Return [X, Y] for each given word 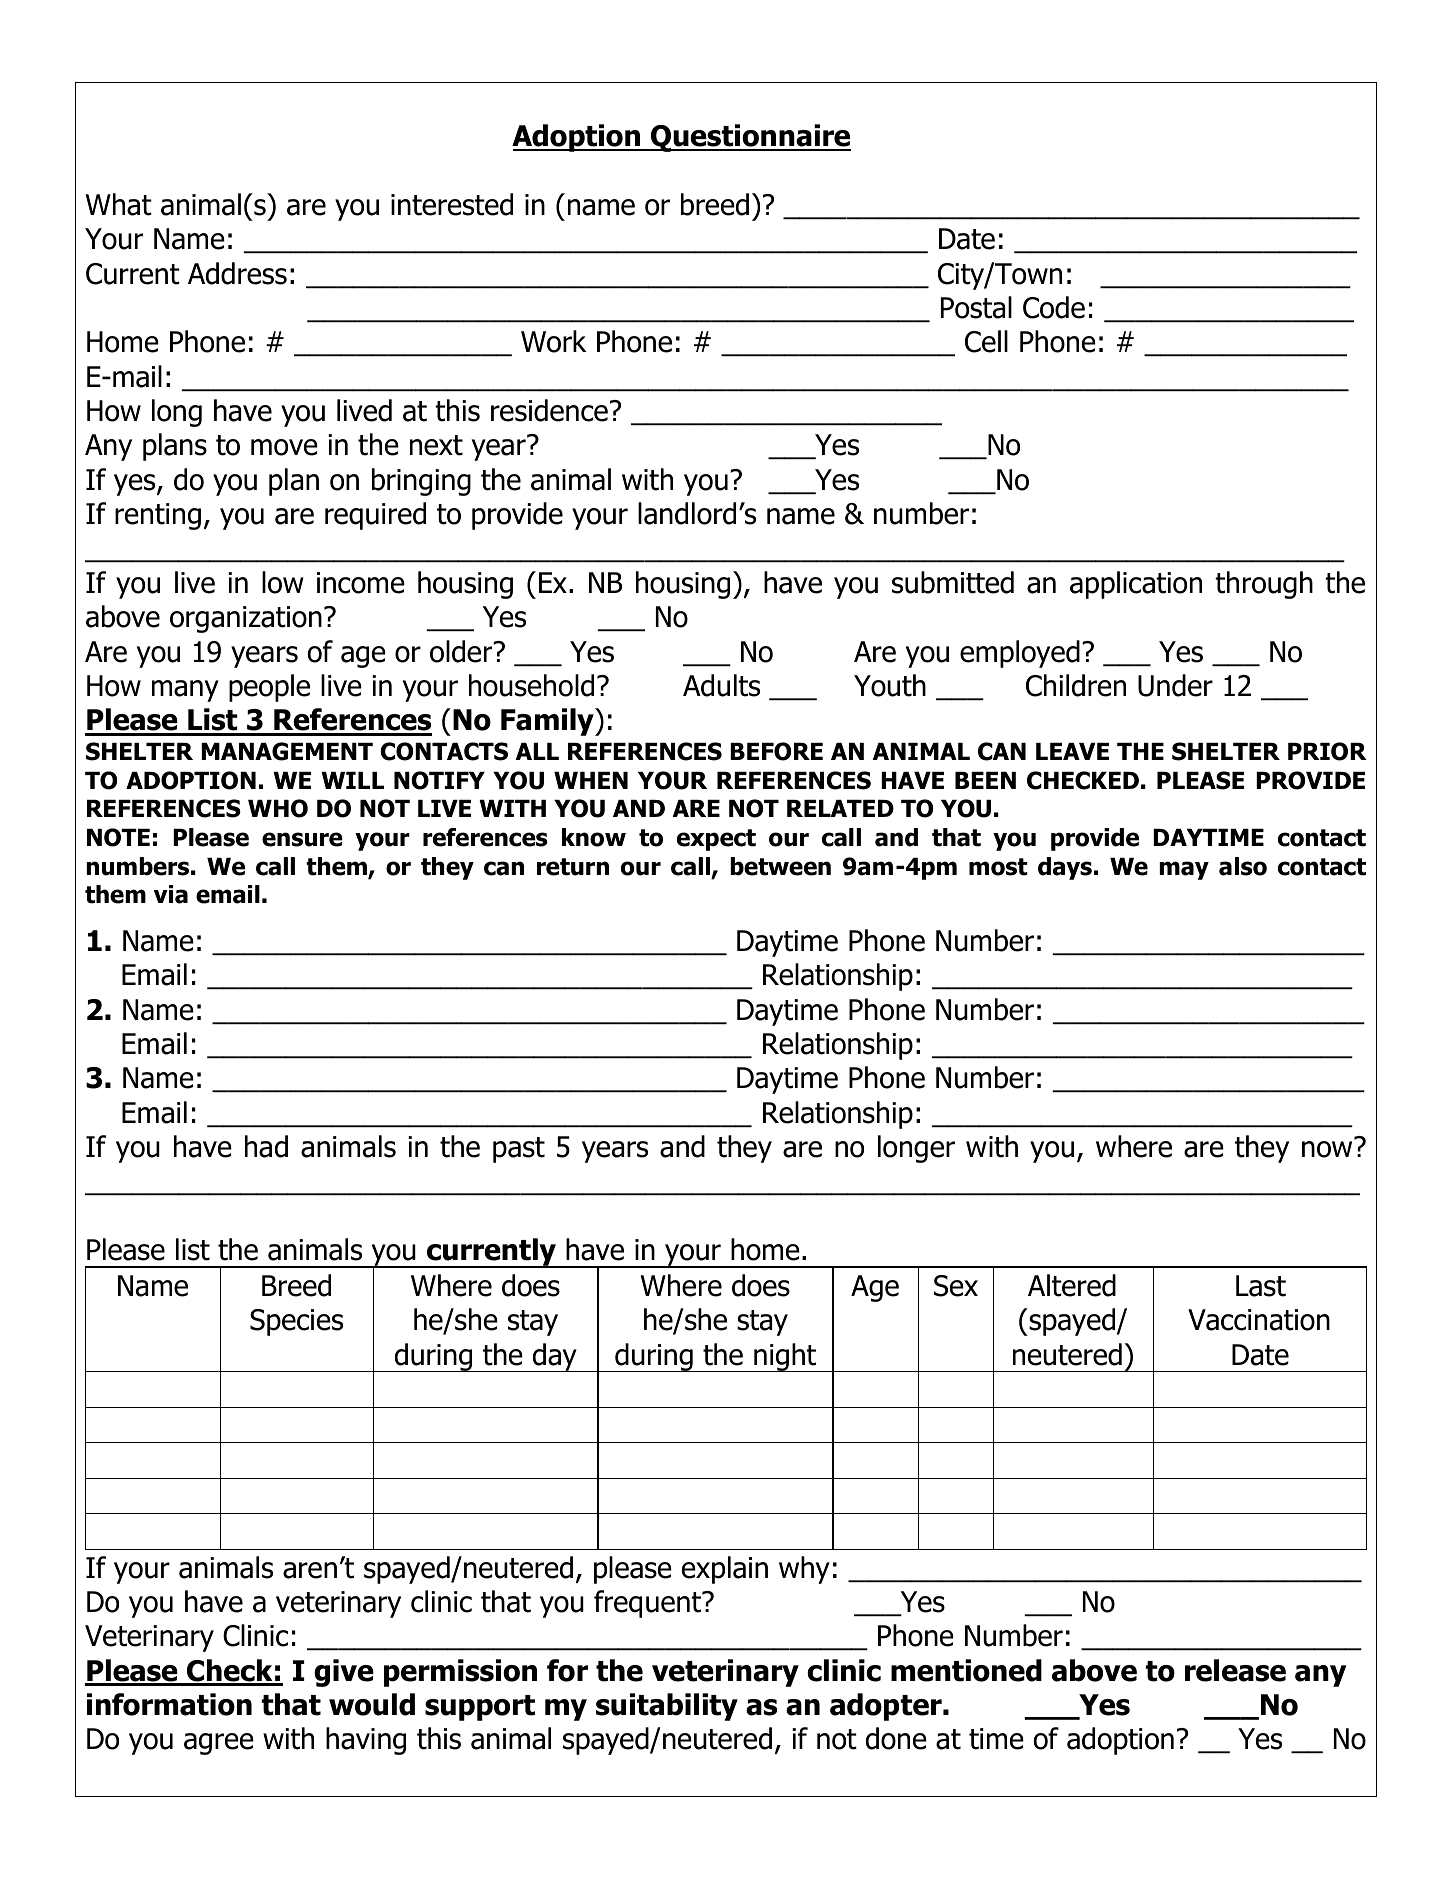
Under [1175, 685]
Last [1261, 1286]
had [266, 1146]
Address [237, 273]
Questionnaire [750, 138]
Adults [721, 685]
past [519, 1150]
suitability [667, 1707]
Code [1054, 307]
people [269, 688]
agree [219, 1744]
